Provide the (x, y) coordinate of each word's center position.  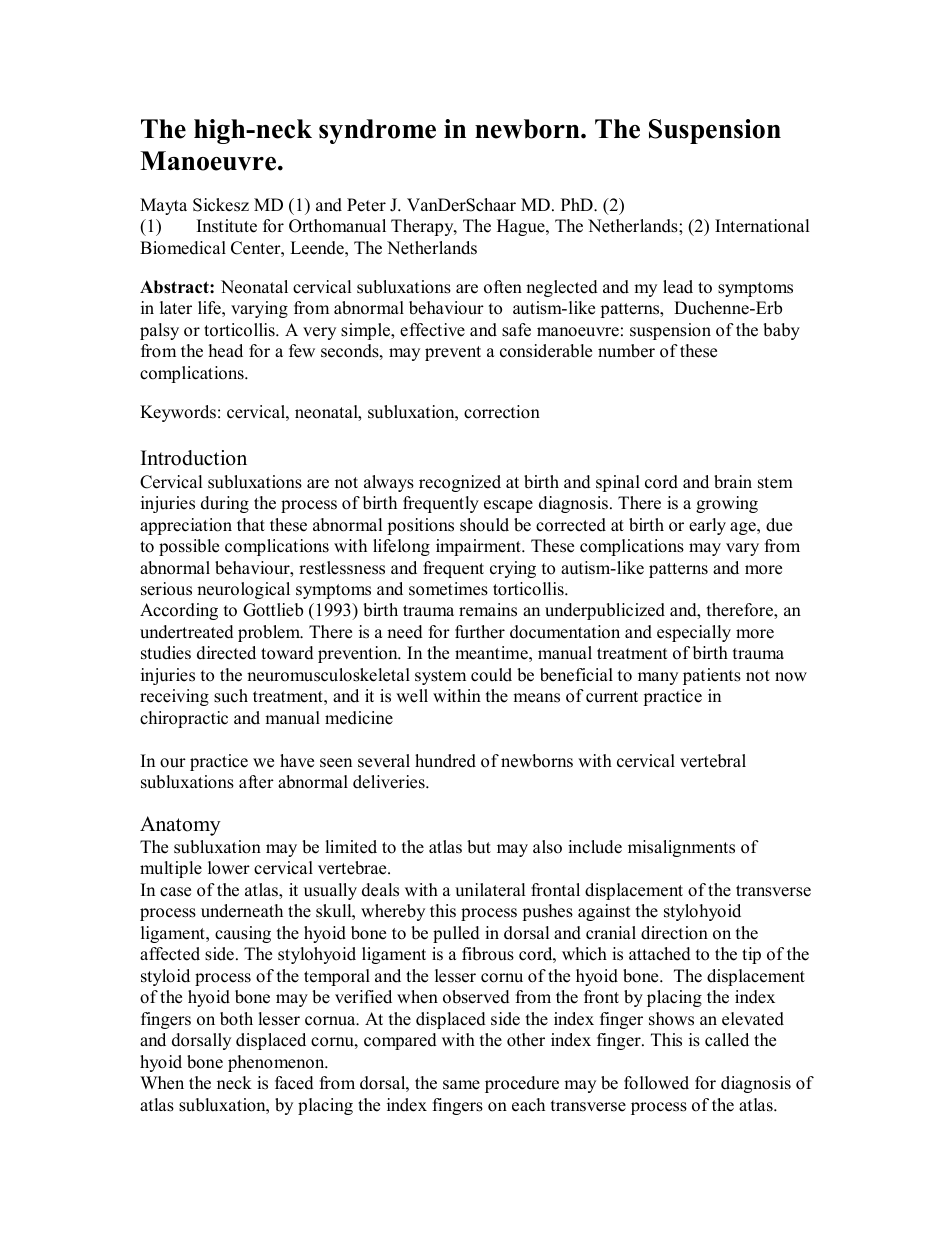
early (707, 526)
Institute (227, 226)
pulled (456, 934)
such (231, 696)
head (226, 351)
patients (712, 676)
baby (781, 331)
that (251, 524)
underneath (242, 911)
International (762, 226)
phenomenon (277, 1063)
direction (674, 933)
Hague (522, 227)
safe (516, 330)
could (491, 675)
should (484, 525)
